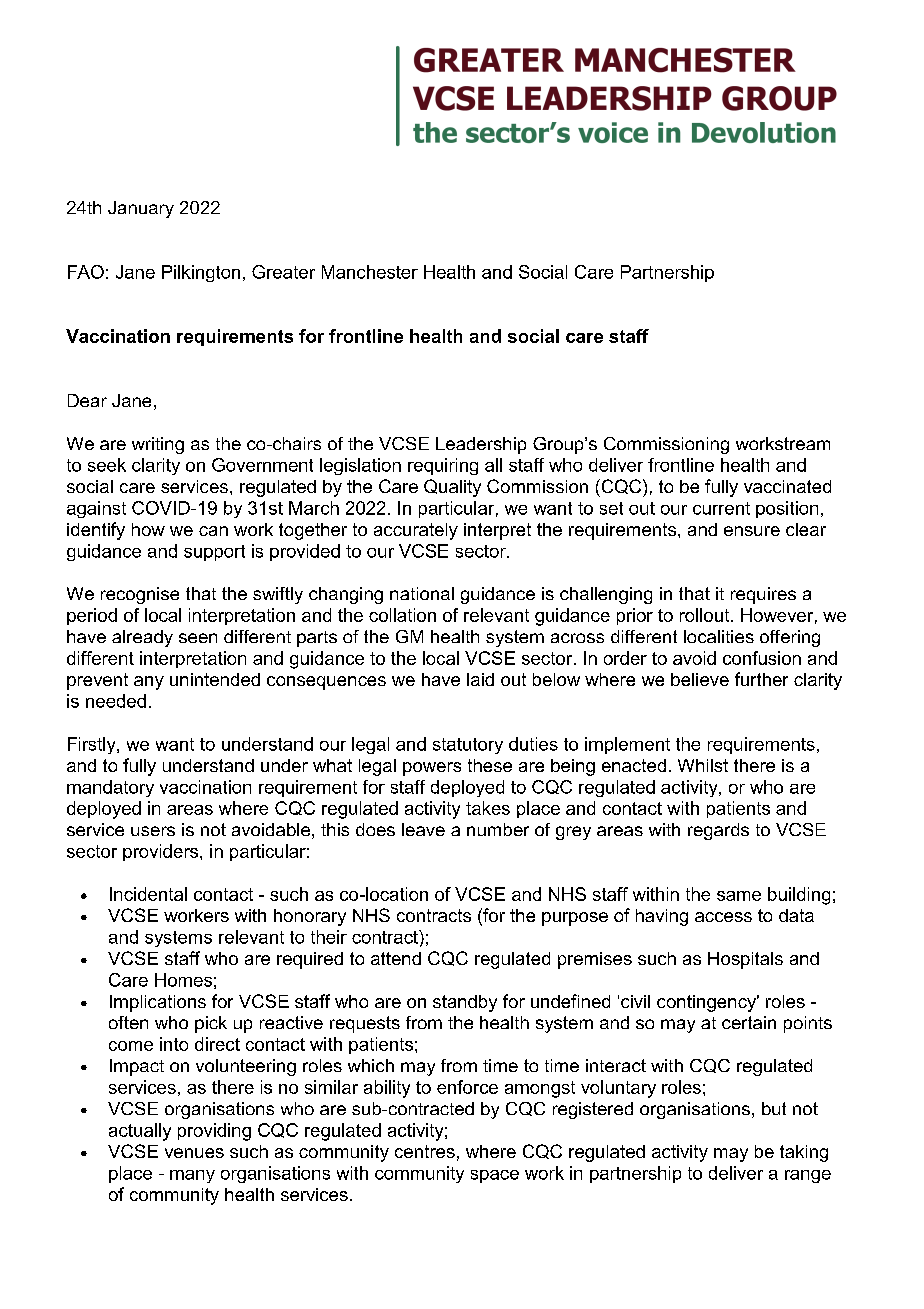 The image size is (924, 1309). What do you see at coordinates (787, 486) in the document?
I see `vaccinated` at bounding box center [787, 486].
